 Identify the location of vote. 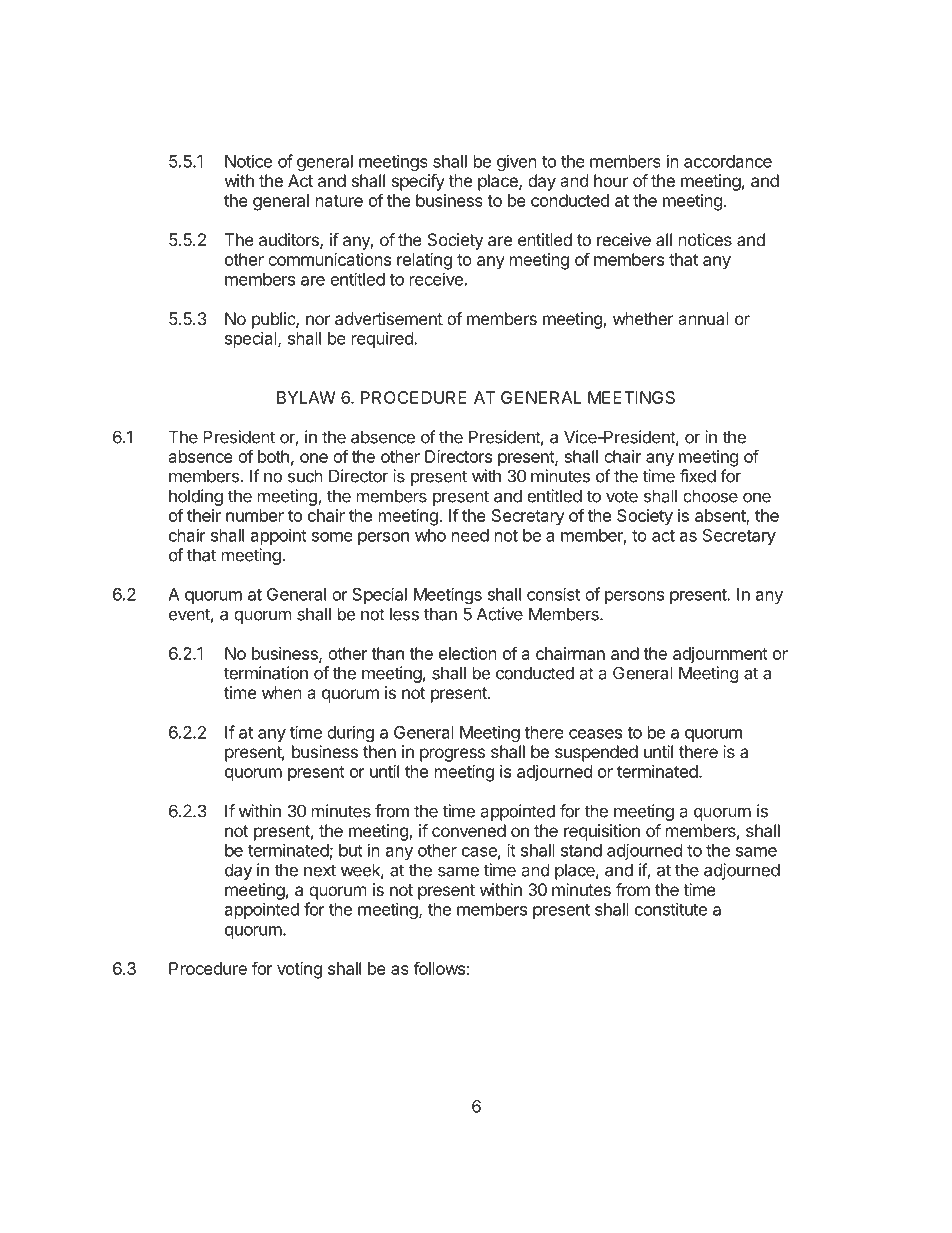
(622, 496).
